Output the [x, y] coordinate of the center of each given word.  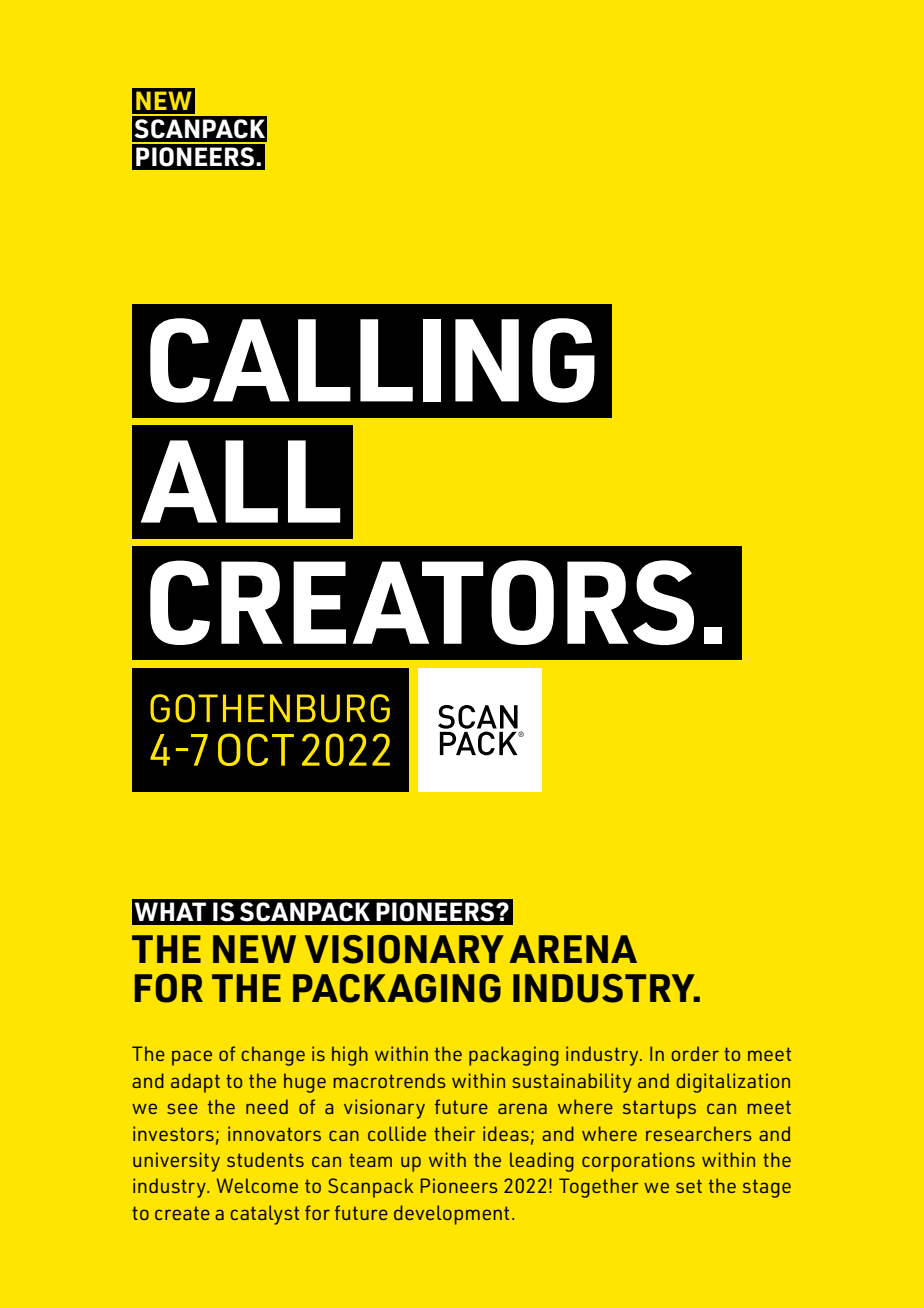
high [350, 1056]
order [695, 1053]
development [451, 1215]
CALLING [372, 360]
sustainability [572, 1083]
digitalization [733, 1083]
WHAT [170, 911]
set [689, 1186]
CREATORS [422, 602]
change [273, 1056]
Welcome [257, 1185]
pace [192, 1058]
